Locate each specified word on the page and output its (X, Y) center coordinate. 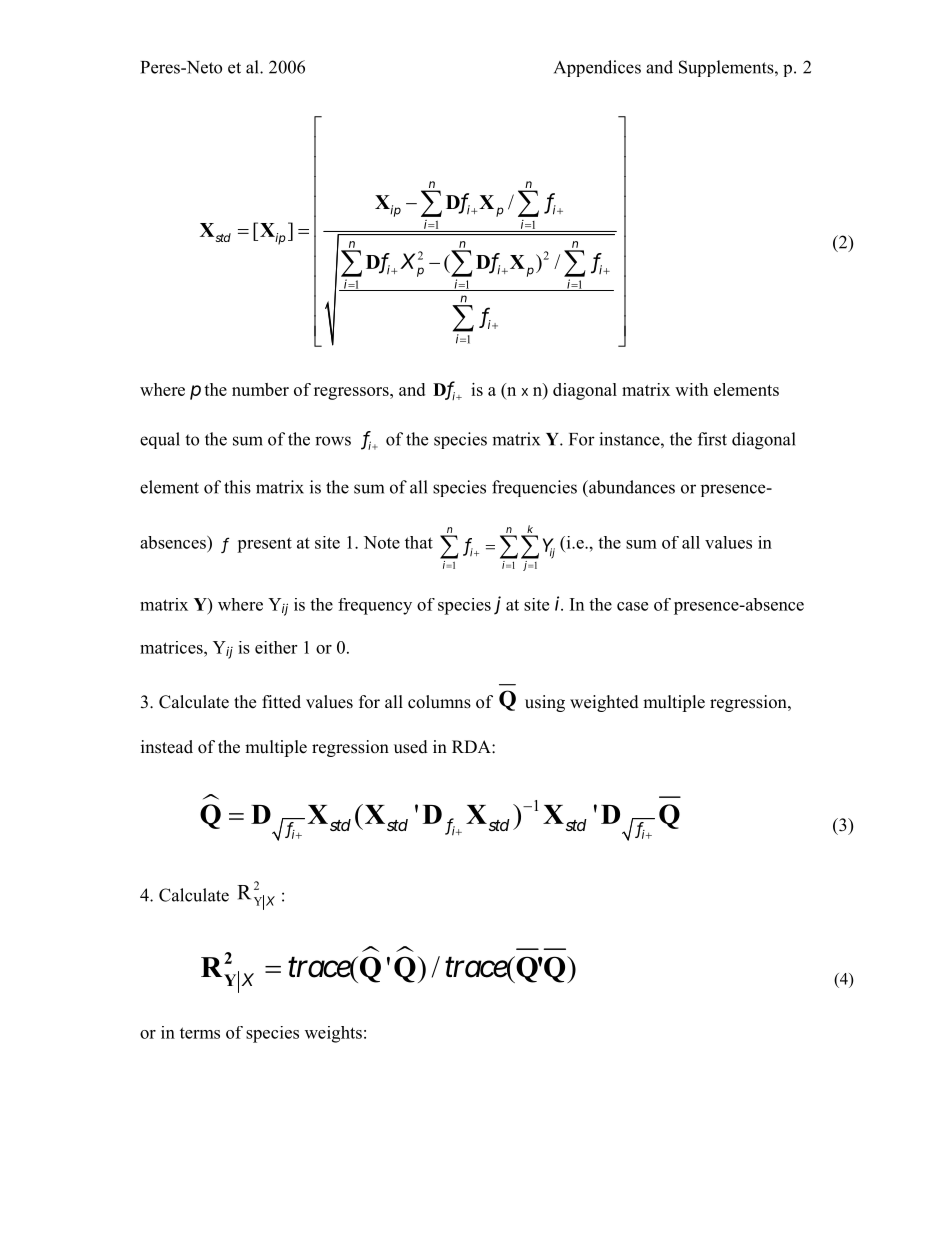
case (632, 606)
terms (200, 1033)
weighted (604, 703)
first (712, 439)
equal (160, 440)
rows (333, 441)
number (260, 389)
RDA (472, 746)
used (411, 747)
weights (333, 1034)
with (691, 389)
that (419, 542)
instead (167, 747)
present (264, 545)
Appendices (597, 68)
